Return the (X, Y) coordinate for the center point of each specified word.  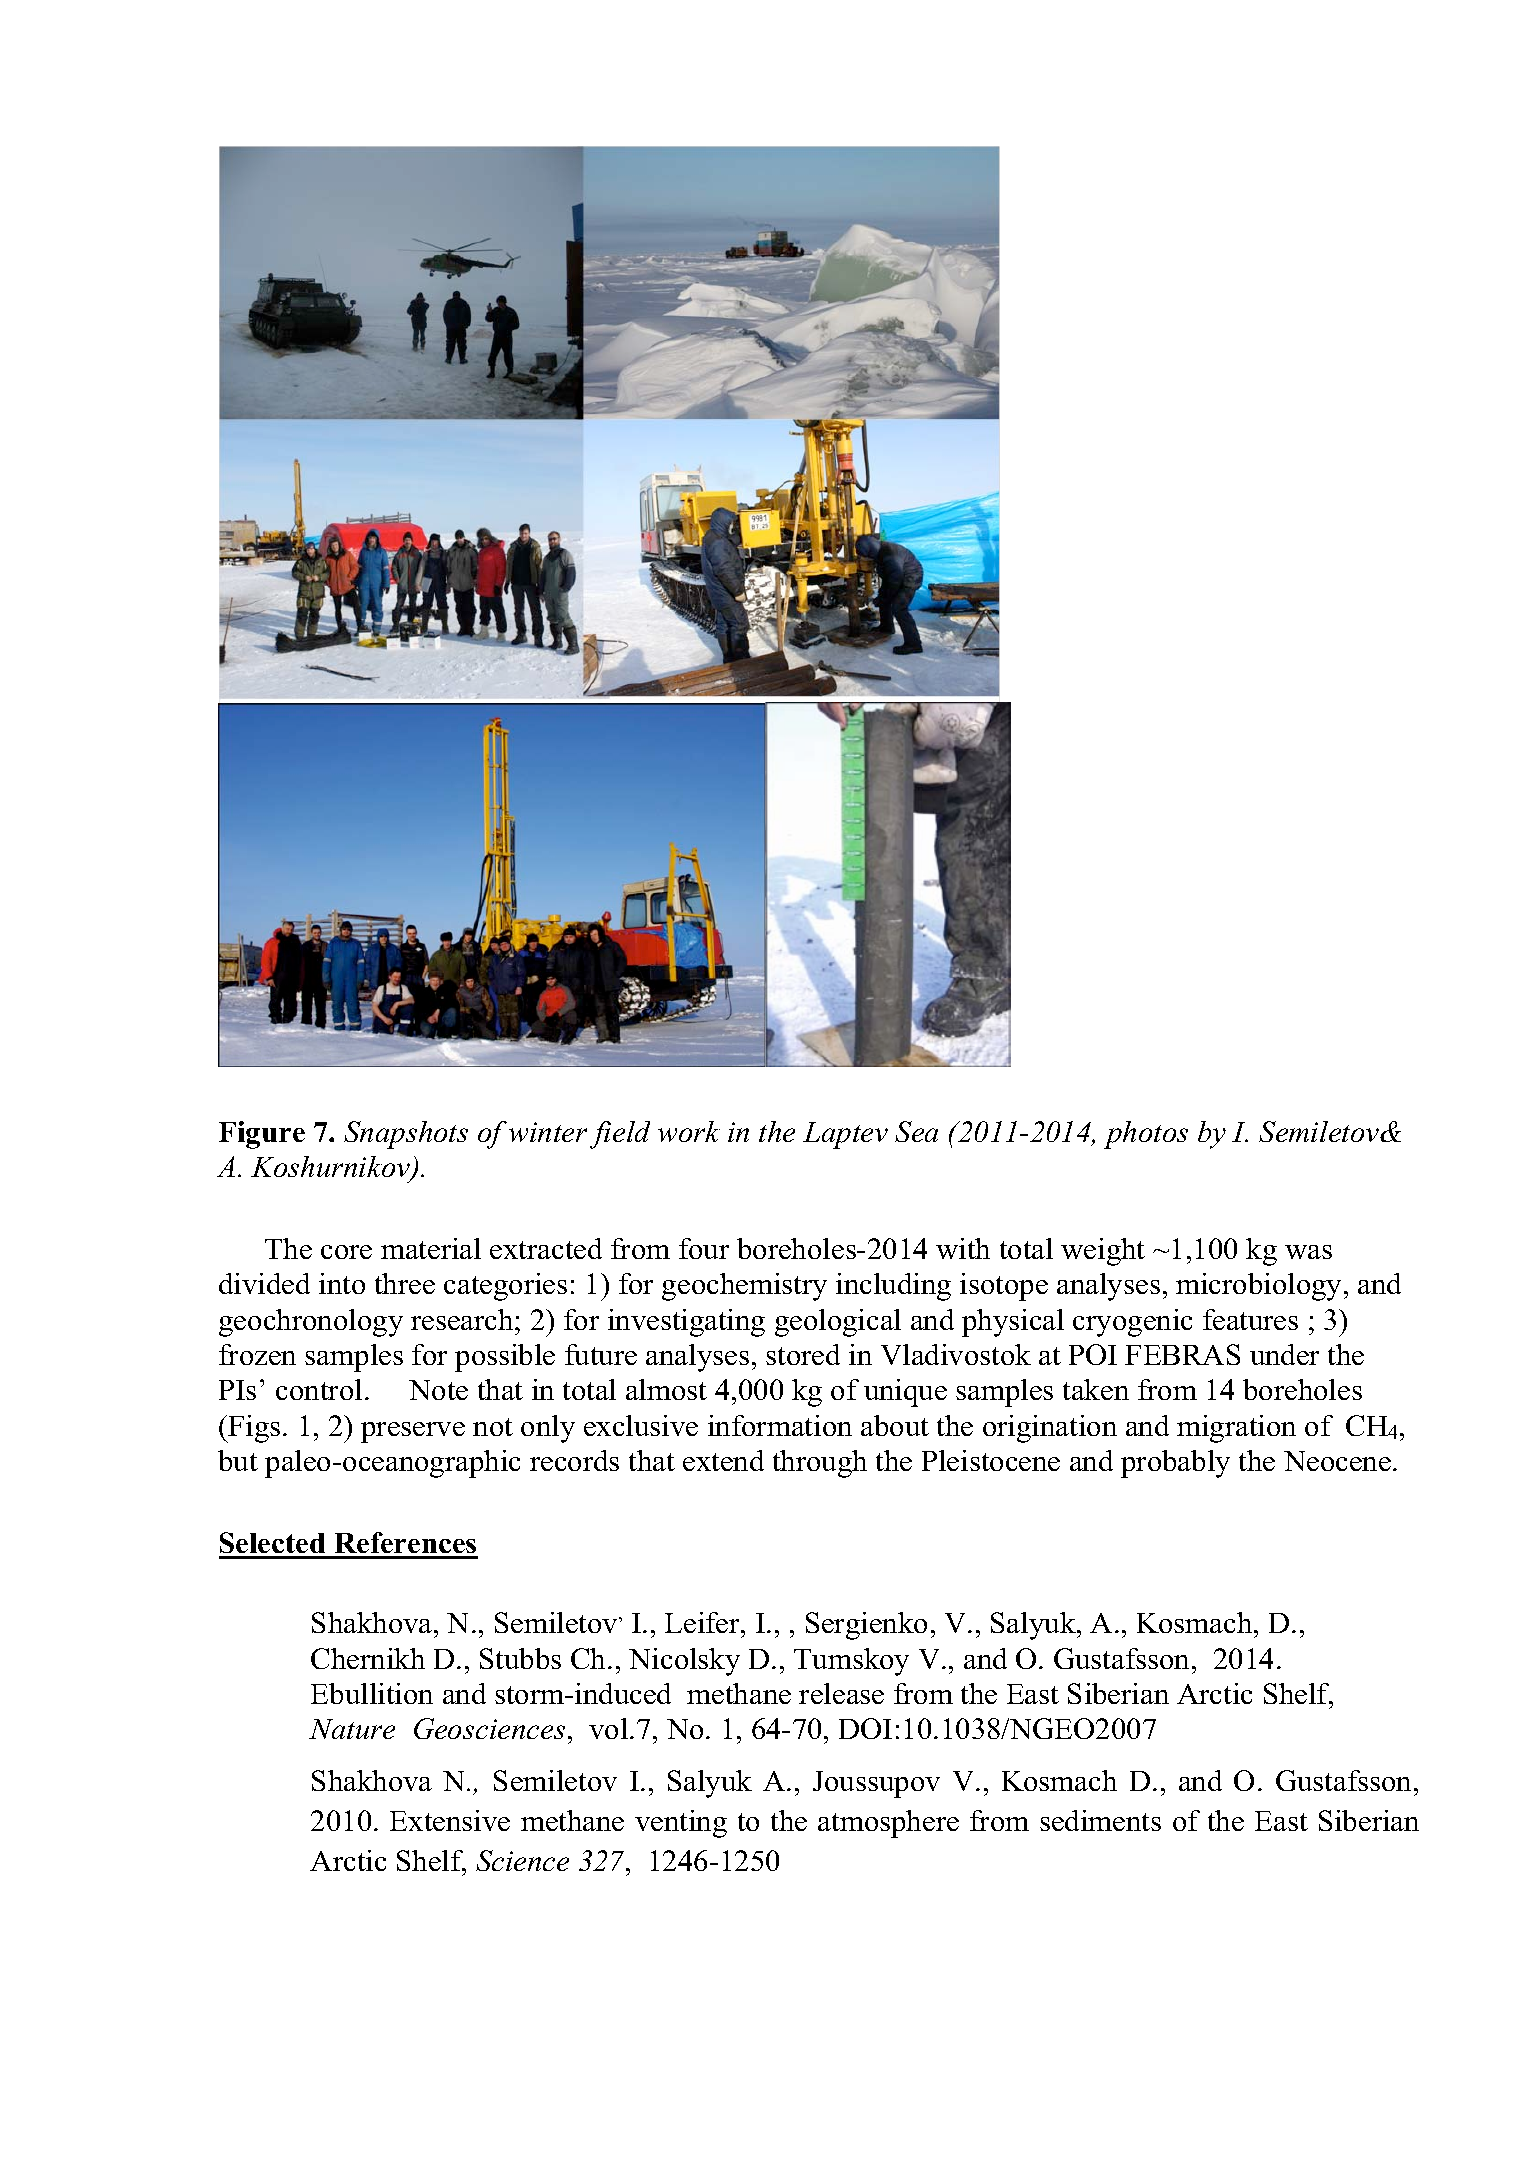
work (689, 1131)
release (841, 1693)
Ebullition (372, 1693)
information (780, 1425)
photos (1146, 1135)
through (820, 1464)
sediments (1100, 1820)
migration (1236, 1429)
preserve (413, 1432)
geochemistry (744, 1287)
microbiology (1260, 1287)
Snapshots (406, 1135)
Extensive (450, 1820)
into (342, 1283)
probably (1175, 1464)
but (238, 1460)
